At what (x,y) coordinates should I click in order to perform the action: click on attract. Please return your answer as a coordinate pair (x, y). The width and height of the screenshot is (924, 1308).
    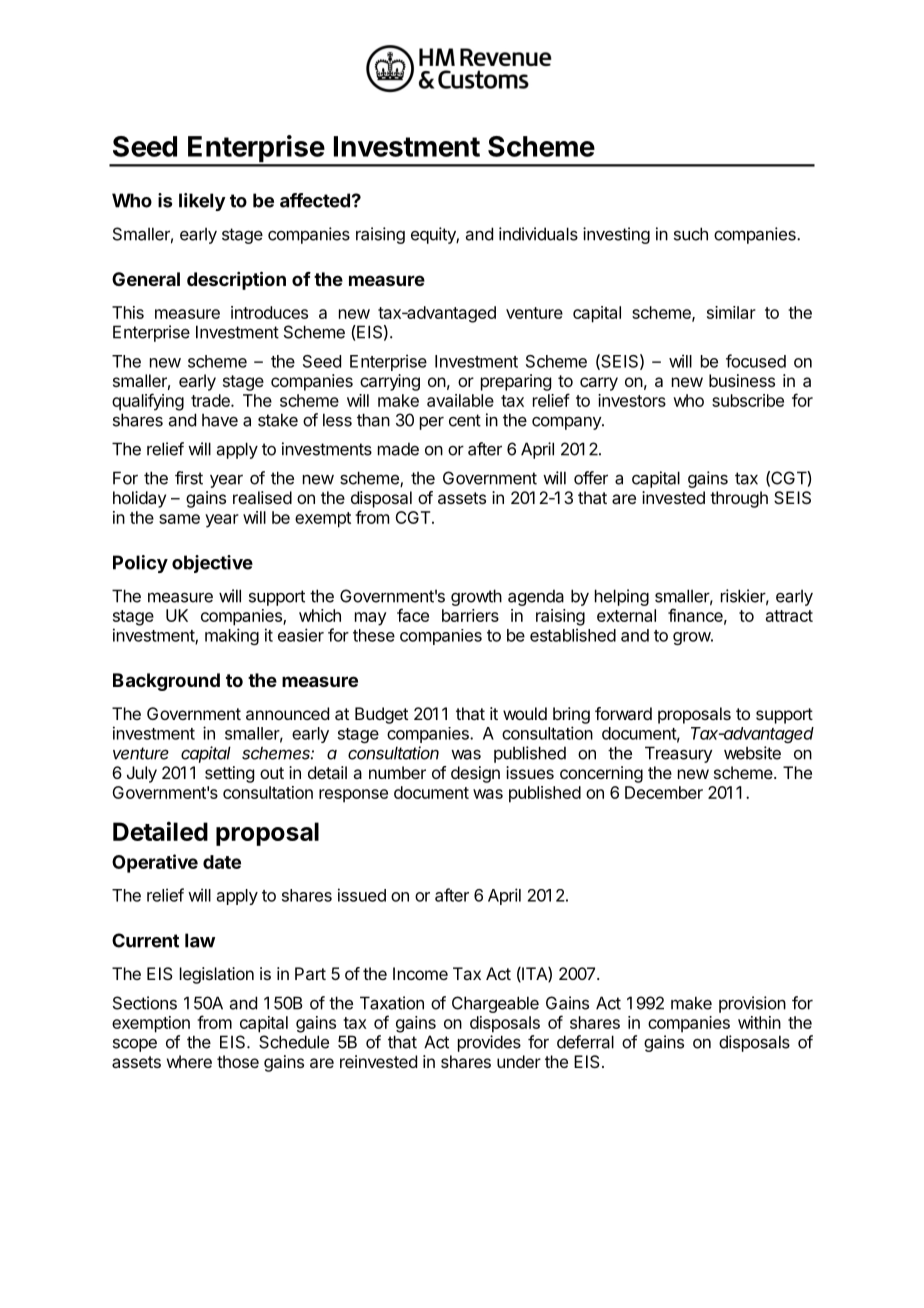
    Looking at the image, I should click on (789, 616).
